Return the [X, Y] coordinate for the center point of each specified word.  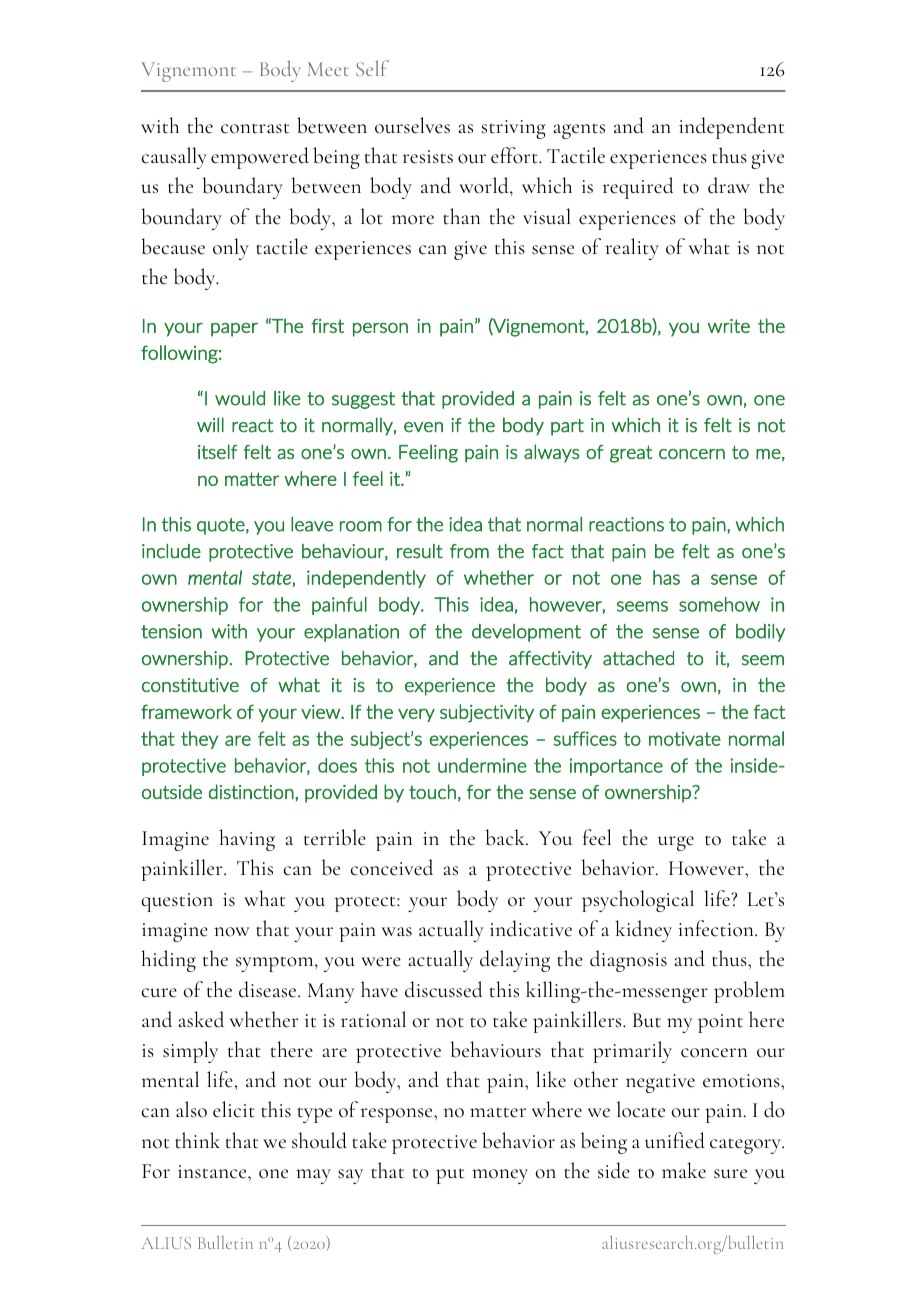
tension [171, 631]
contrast [255, 128]
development [526, 633]
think [197, 1140]
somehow [719, 604]
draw [729, 185]
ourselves [412, 125]
